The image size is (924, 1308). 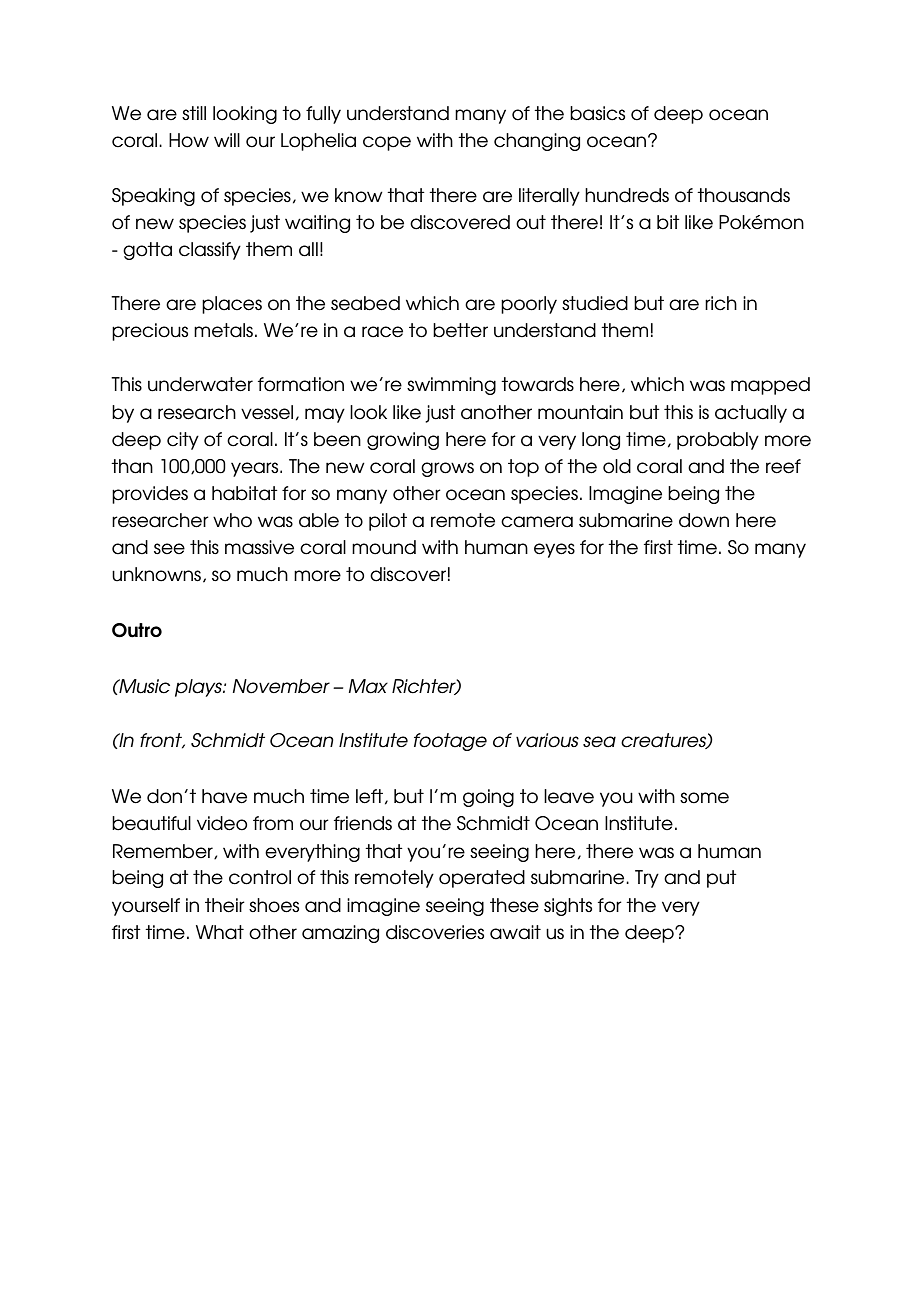 What do you see at coordinates (199, 688) in the page?
I see `plays` at bounding box center [199, 688].
